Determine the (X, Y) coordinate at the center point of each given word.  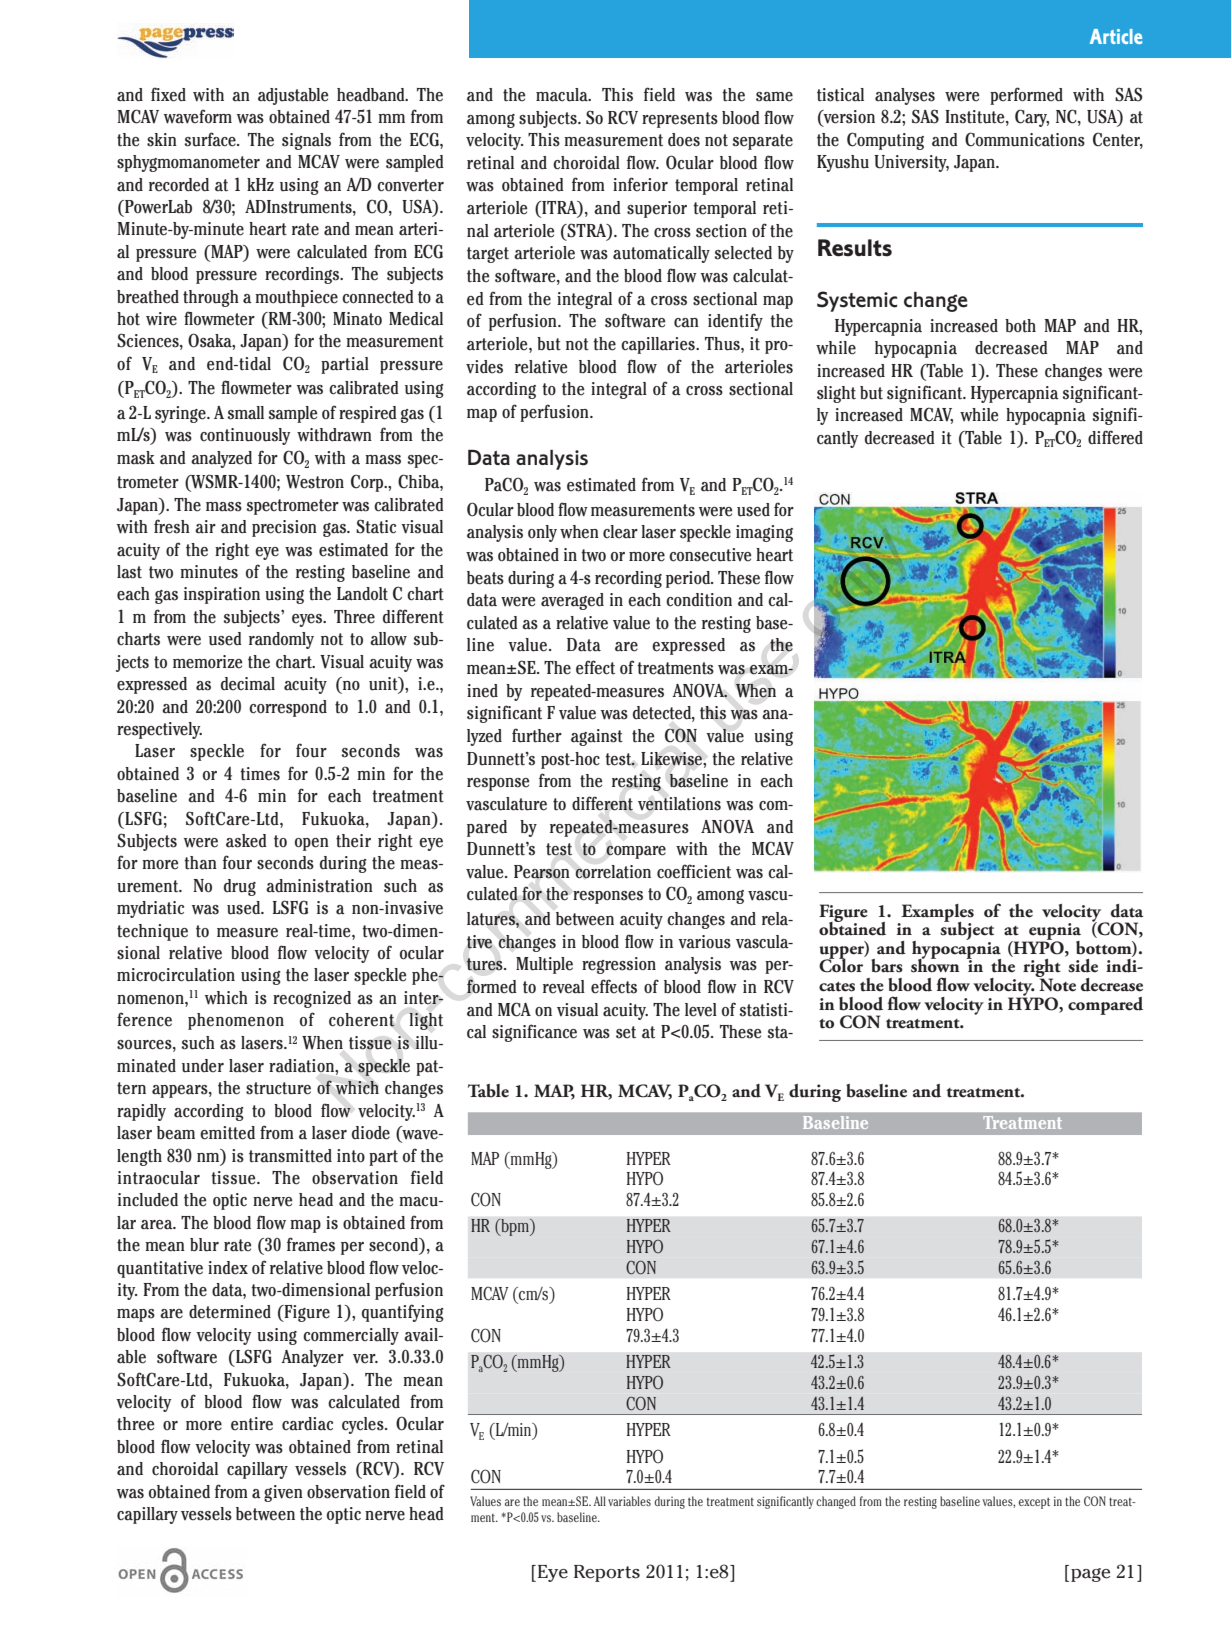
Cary (1032, 118)
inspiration (222, 595)
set (626, 1032)
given (283, 1493)
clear (620, 532)
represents (680, 120)
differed (1115, 437)
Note (1056, 984)
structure (278, 1088)
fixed (168, 94)
